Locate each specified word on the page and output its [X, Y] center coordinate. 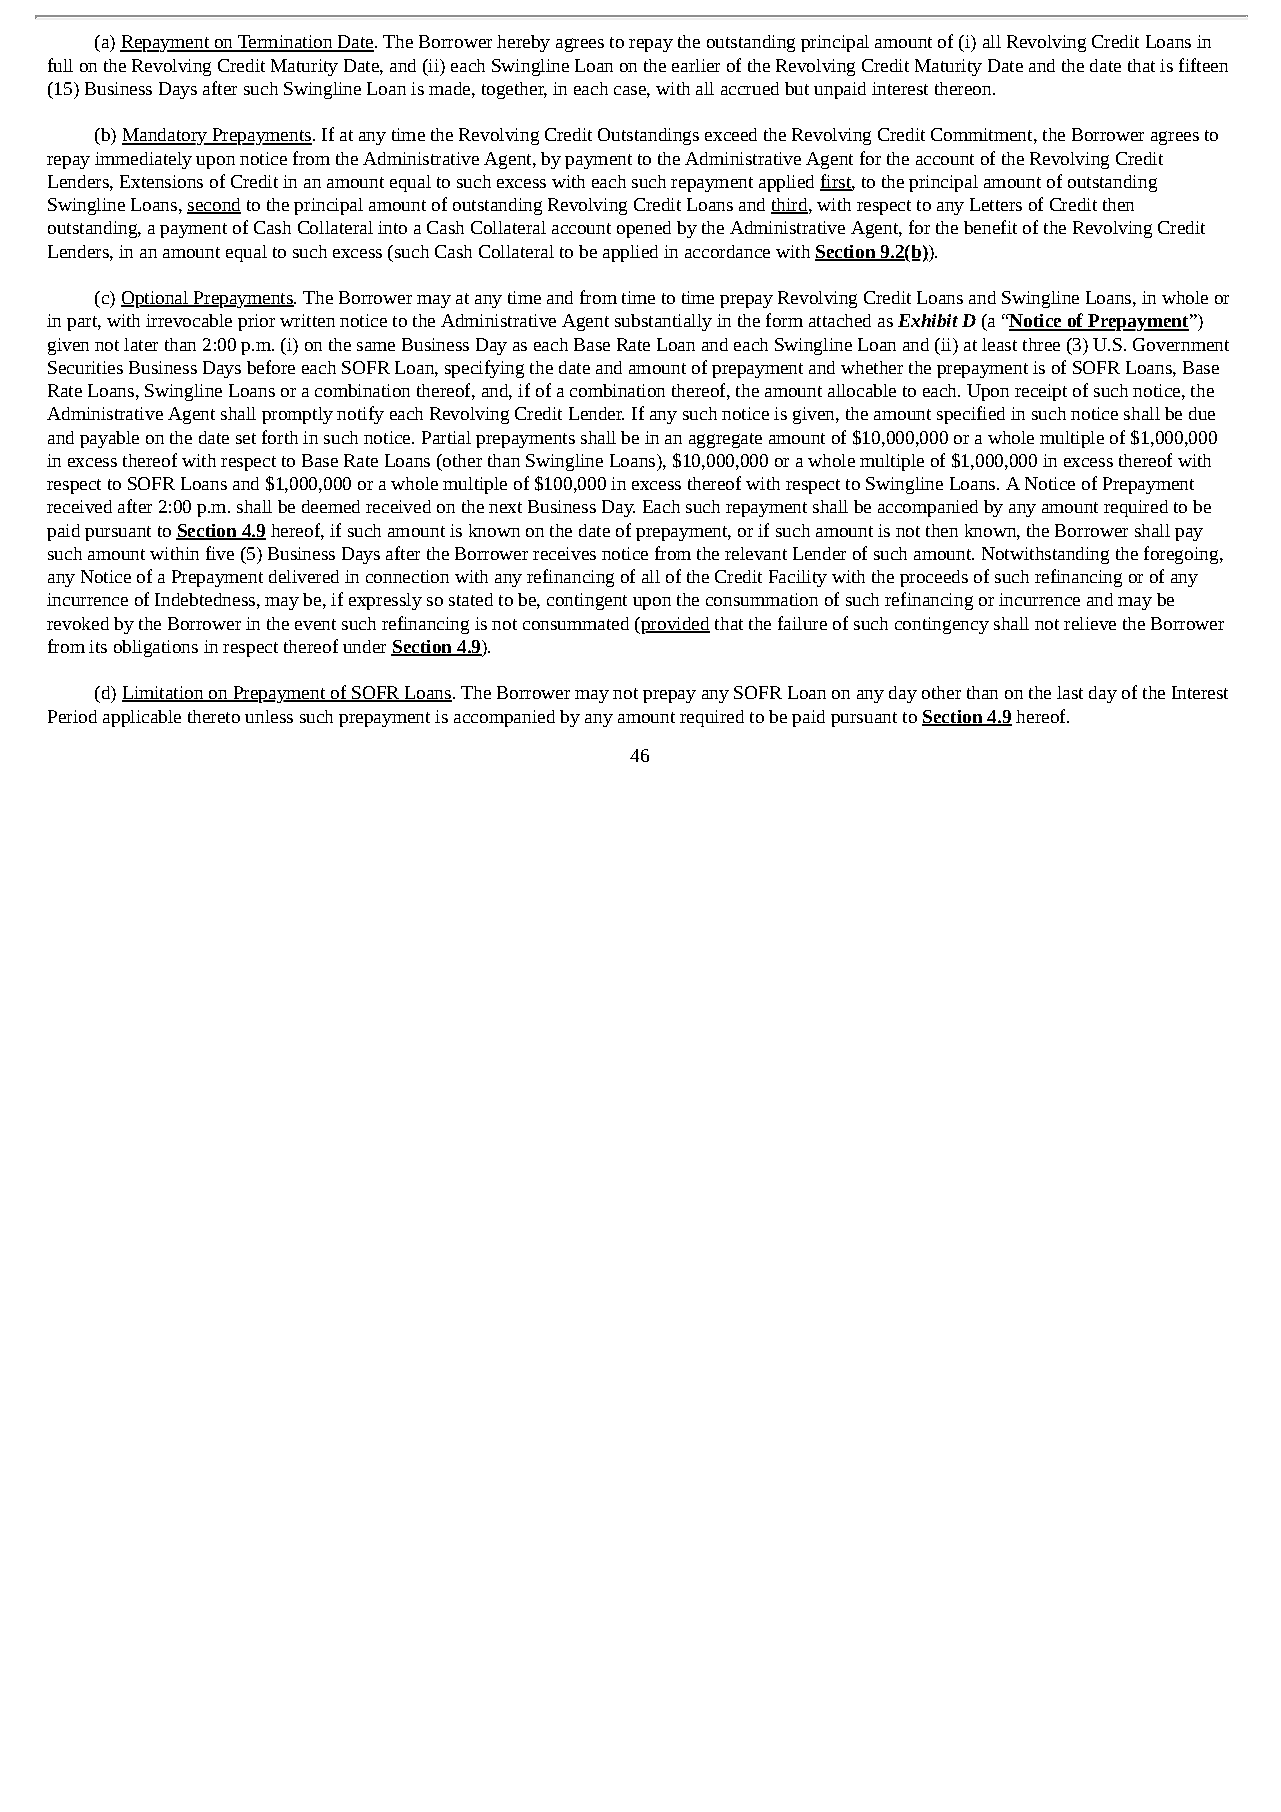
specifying [484, 369]
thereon [964, 88]
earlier [696, 65]
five [220, 553]
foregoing [1182, 555]
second [214, 206]
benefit [990, 227]
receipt [1041, 392]
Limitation [164, 694]
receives [564, 553]
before [271, 367]
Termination [285, 43]
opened [644, 229]
